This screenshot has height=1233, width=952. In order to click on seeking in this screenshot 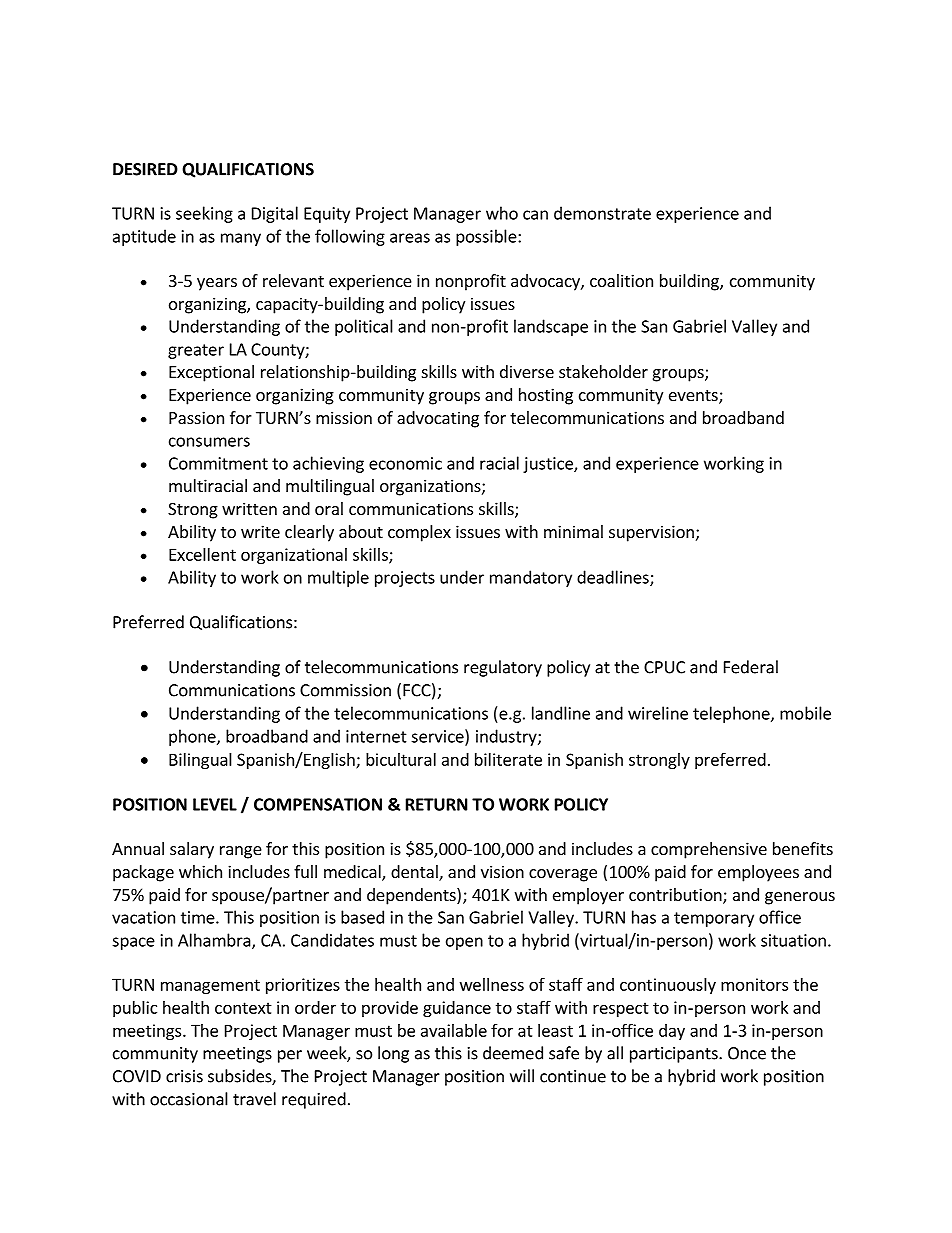, I will do `click(204, 214)`.
